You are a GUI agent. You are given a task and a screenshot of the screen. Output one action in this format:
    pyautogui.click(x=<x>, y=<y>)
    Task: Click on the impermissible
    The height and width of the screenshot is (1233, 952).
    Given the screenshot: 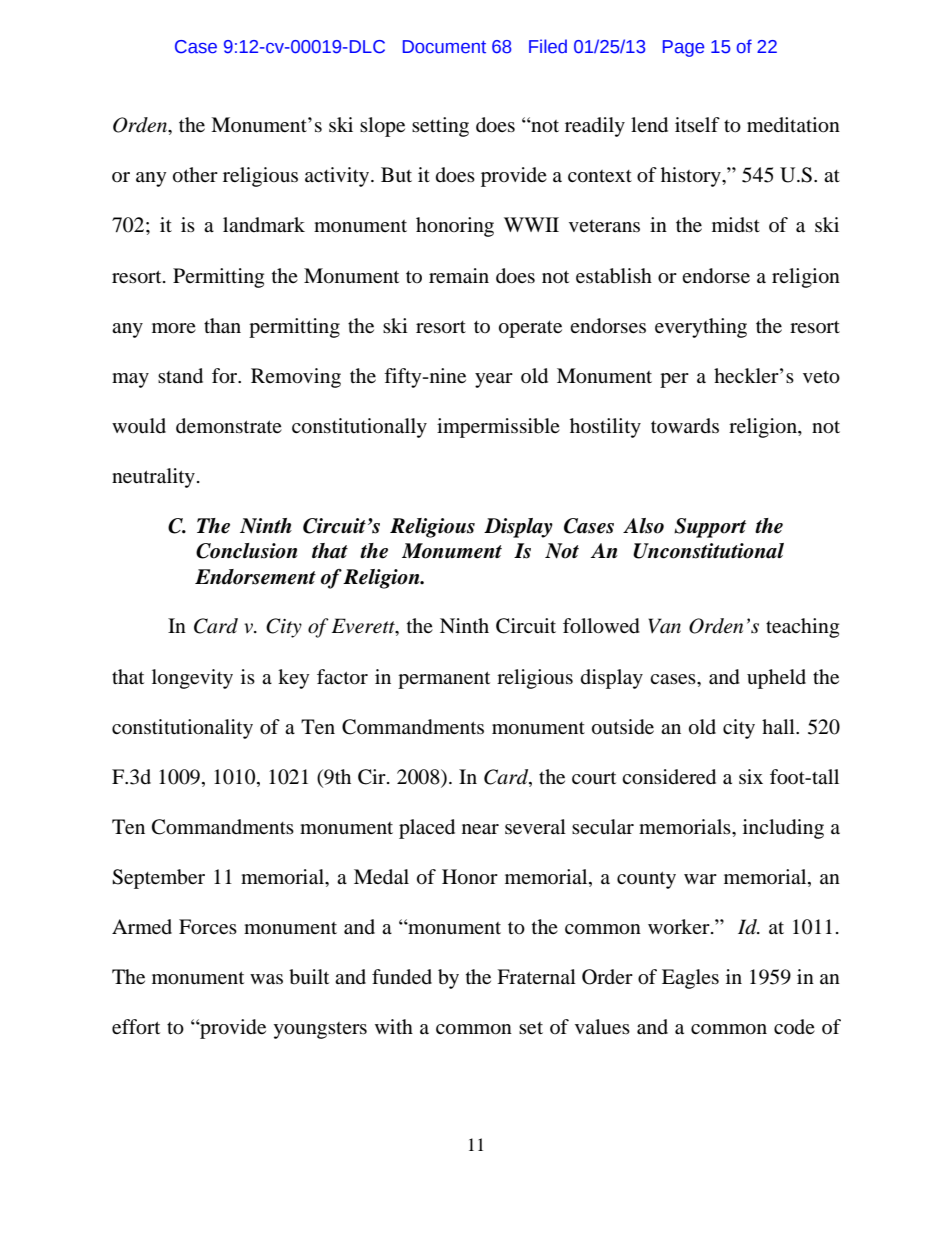 What is the action you would take?
    pyautogui.click(x=498, y=428)
